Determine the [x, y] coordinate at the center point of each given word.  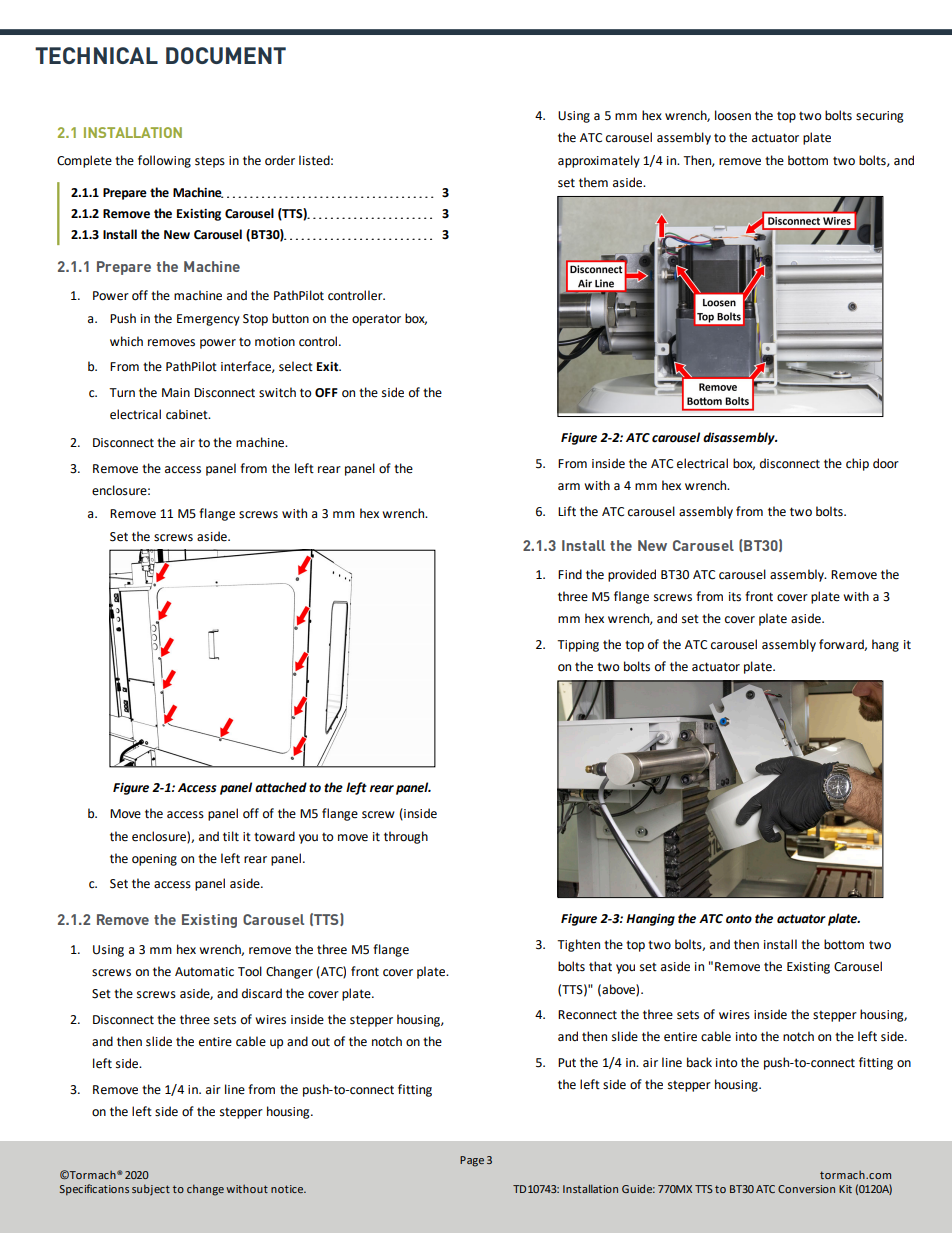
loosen [733, 115]
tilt [231, 836]
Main [176, 393]
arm [569, 487]
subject [151, 1190]
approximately [599, 161]
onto [739, 919]
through [406, 837]
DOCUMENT [226, 55]
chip [857, 464]
